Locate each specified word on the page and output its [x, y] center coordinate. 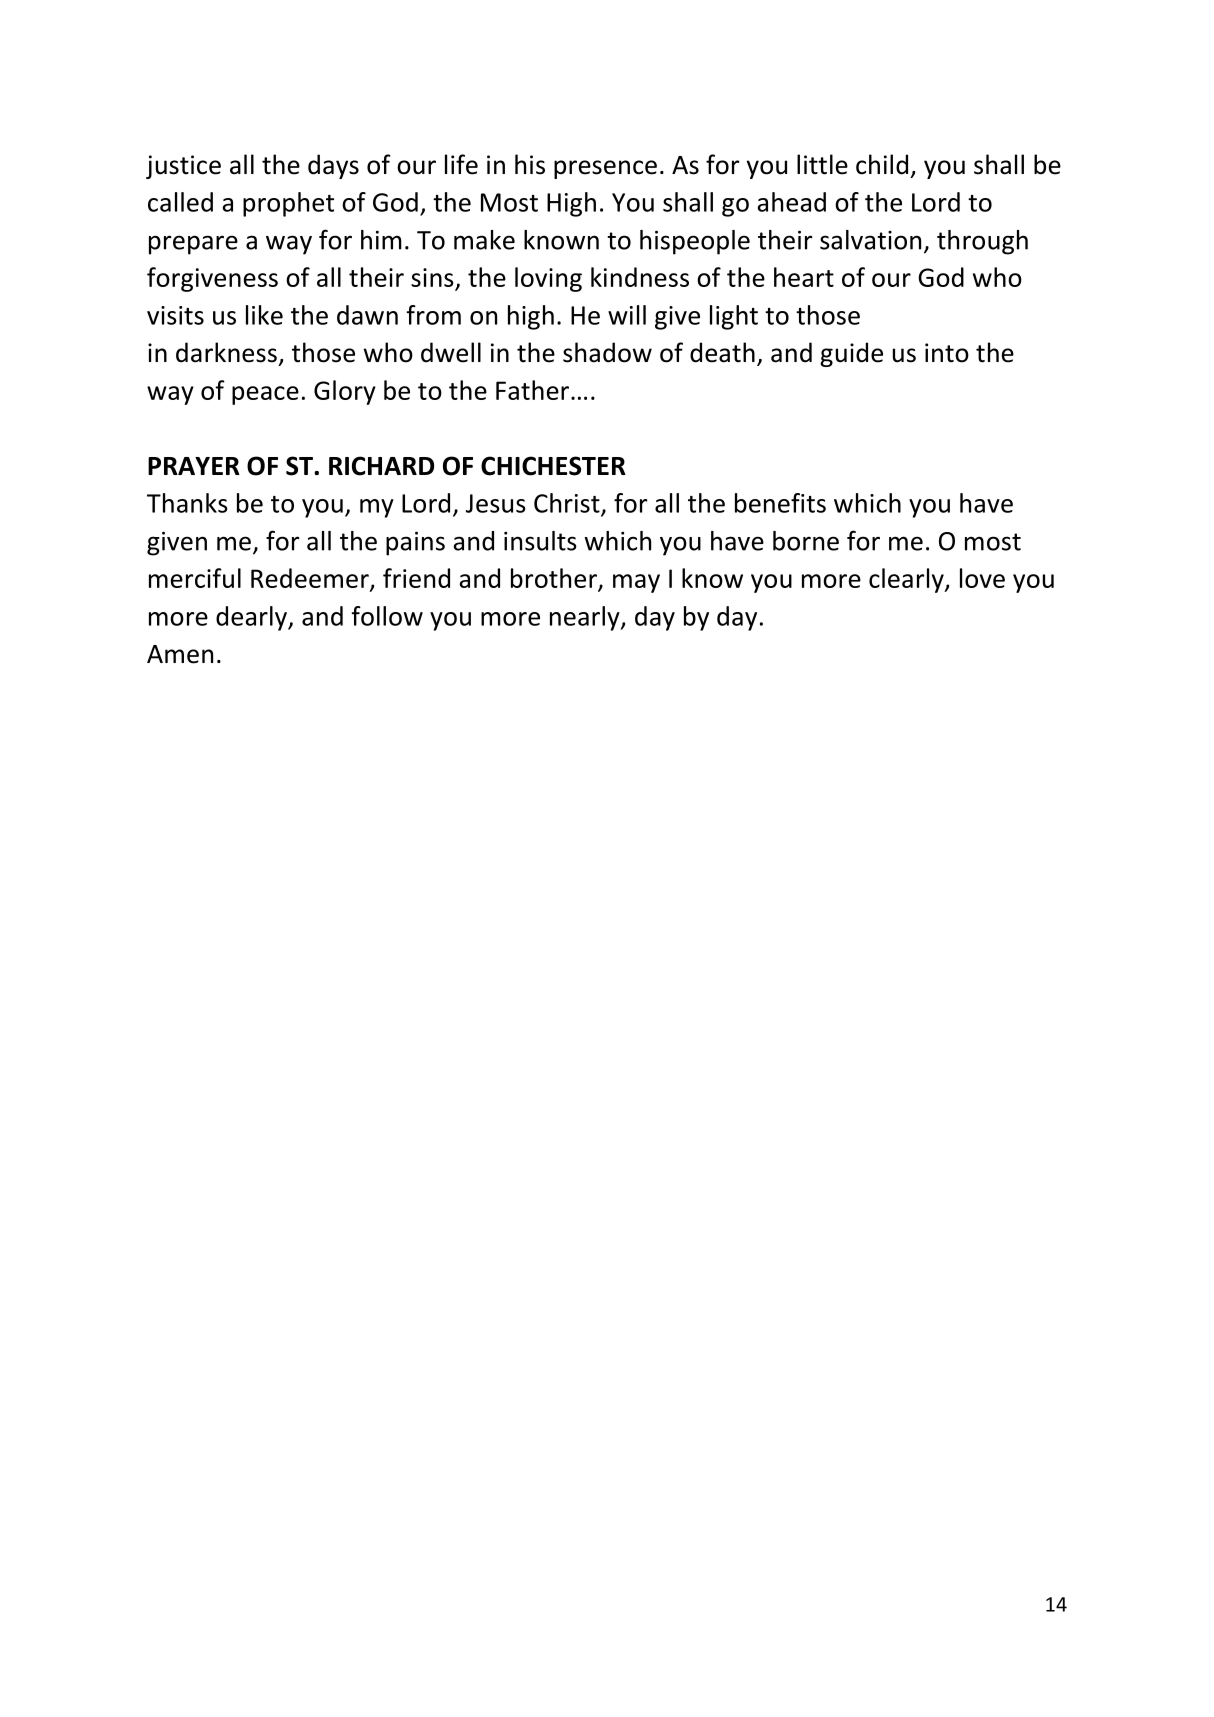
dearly [252, 618]
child [882, 164]
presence [605, 169]
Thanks [187, 503]
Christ [568, 504]
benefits [780, 503]
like [264, 315]
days [333, 166]
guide [851, 354]
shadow [607, 352]
